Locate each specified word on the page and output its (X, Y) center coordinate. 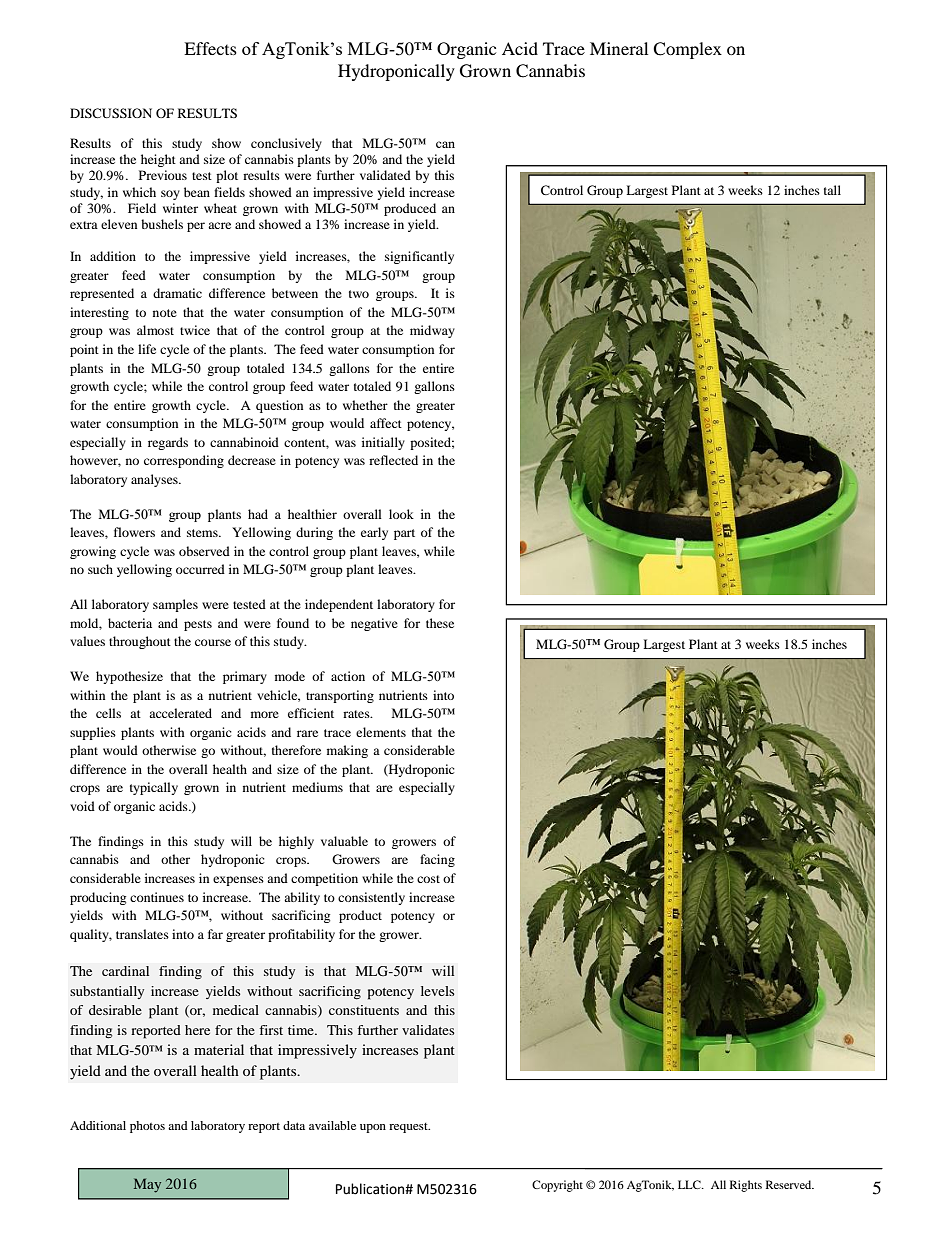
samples (175, 605)
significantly (419, 257)
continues (157, 897)
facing (437, 860)
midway (432, 331)
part (404, 534)
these (440, 623)
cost (428, 879)
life (147, 349)
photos (147, 1127)
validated (385, 175)
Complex (687, 50)
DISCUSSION (111, 113)
